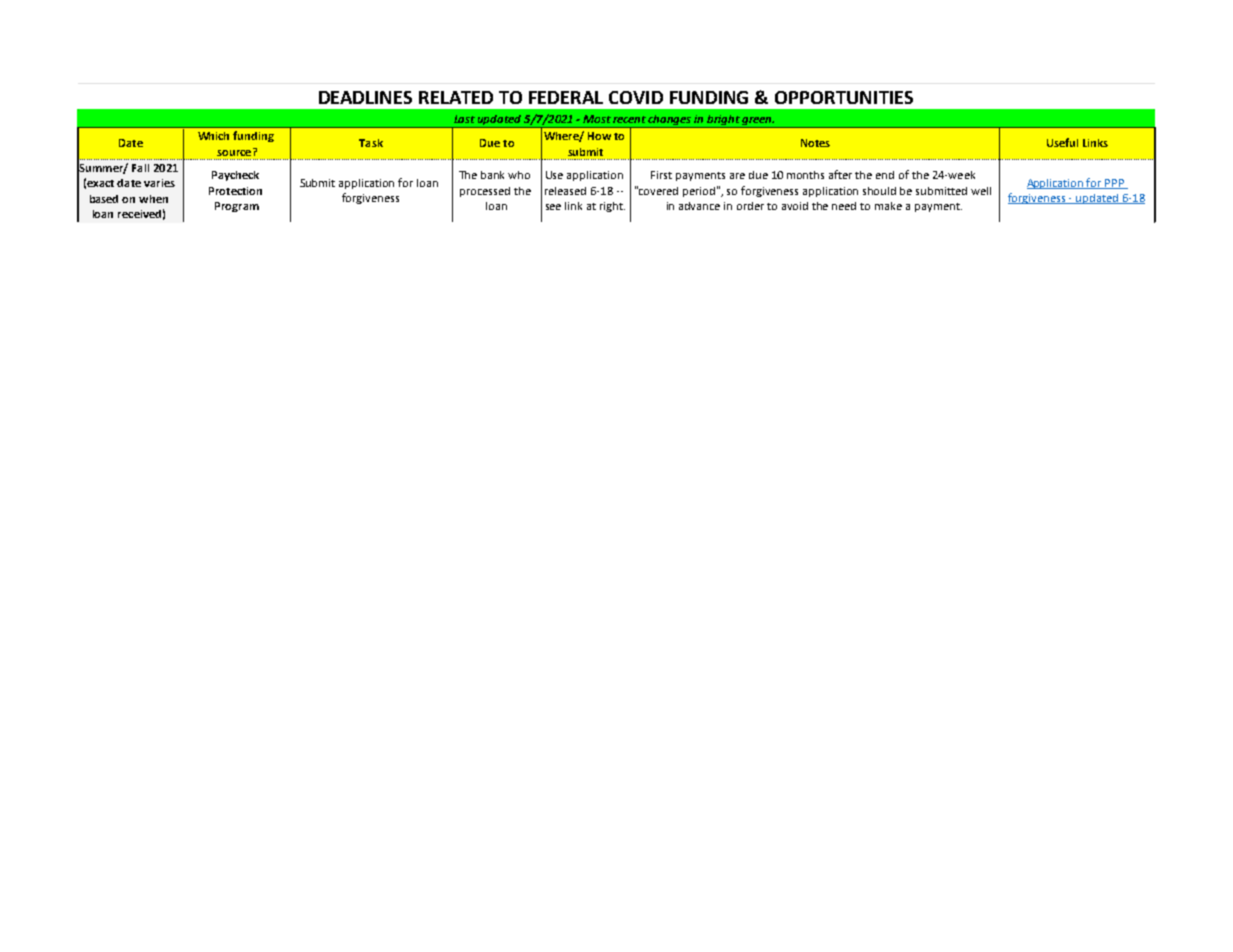 Image resolution: width=1233 pixels, height=952 pixels. What do you see at coordinates (661, 175) in the page?
I see `First` at bounding box center [661, 175].
